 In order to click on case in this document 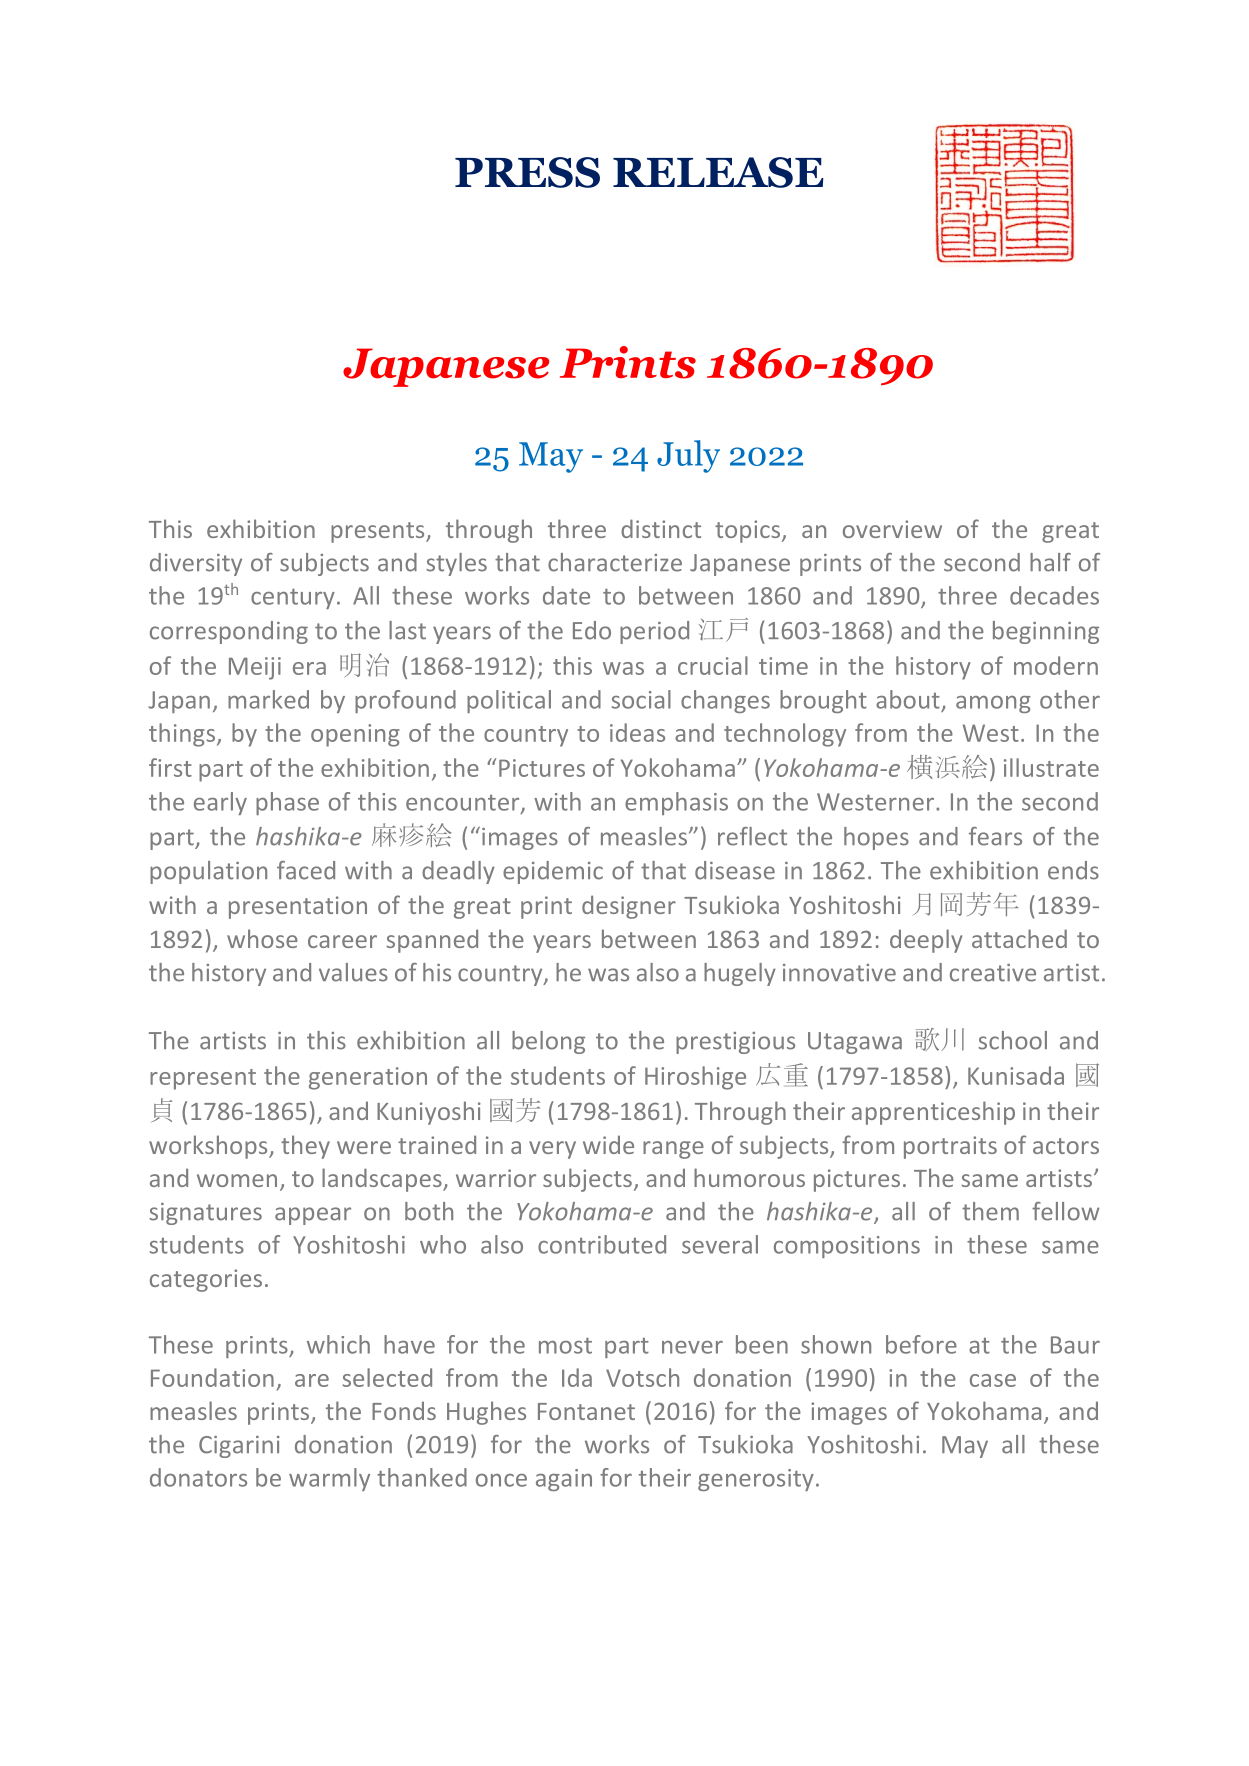, I will do `click(993, 1380)`.
